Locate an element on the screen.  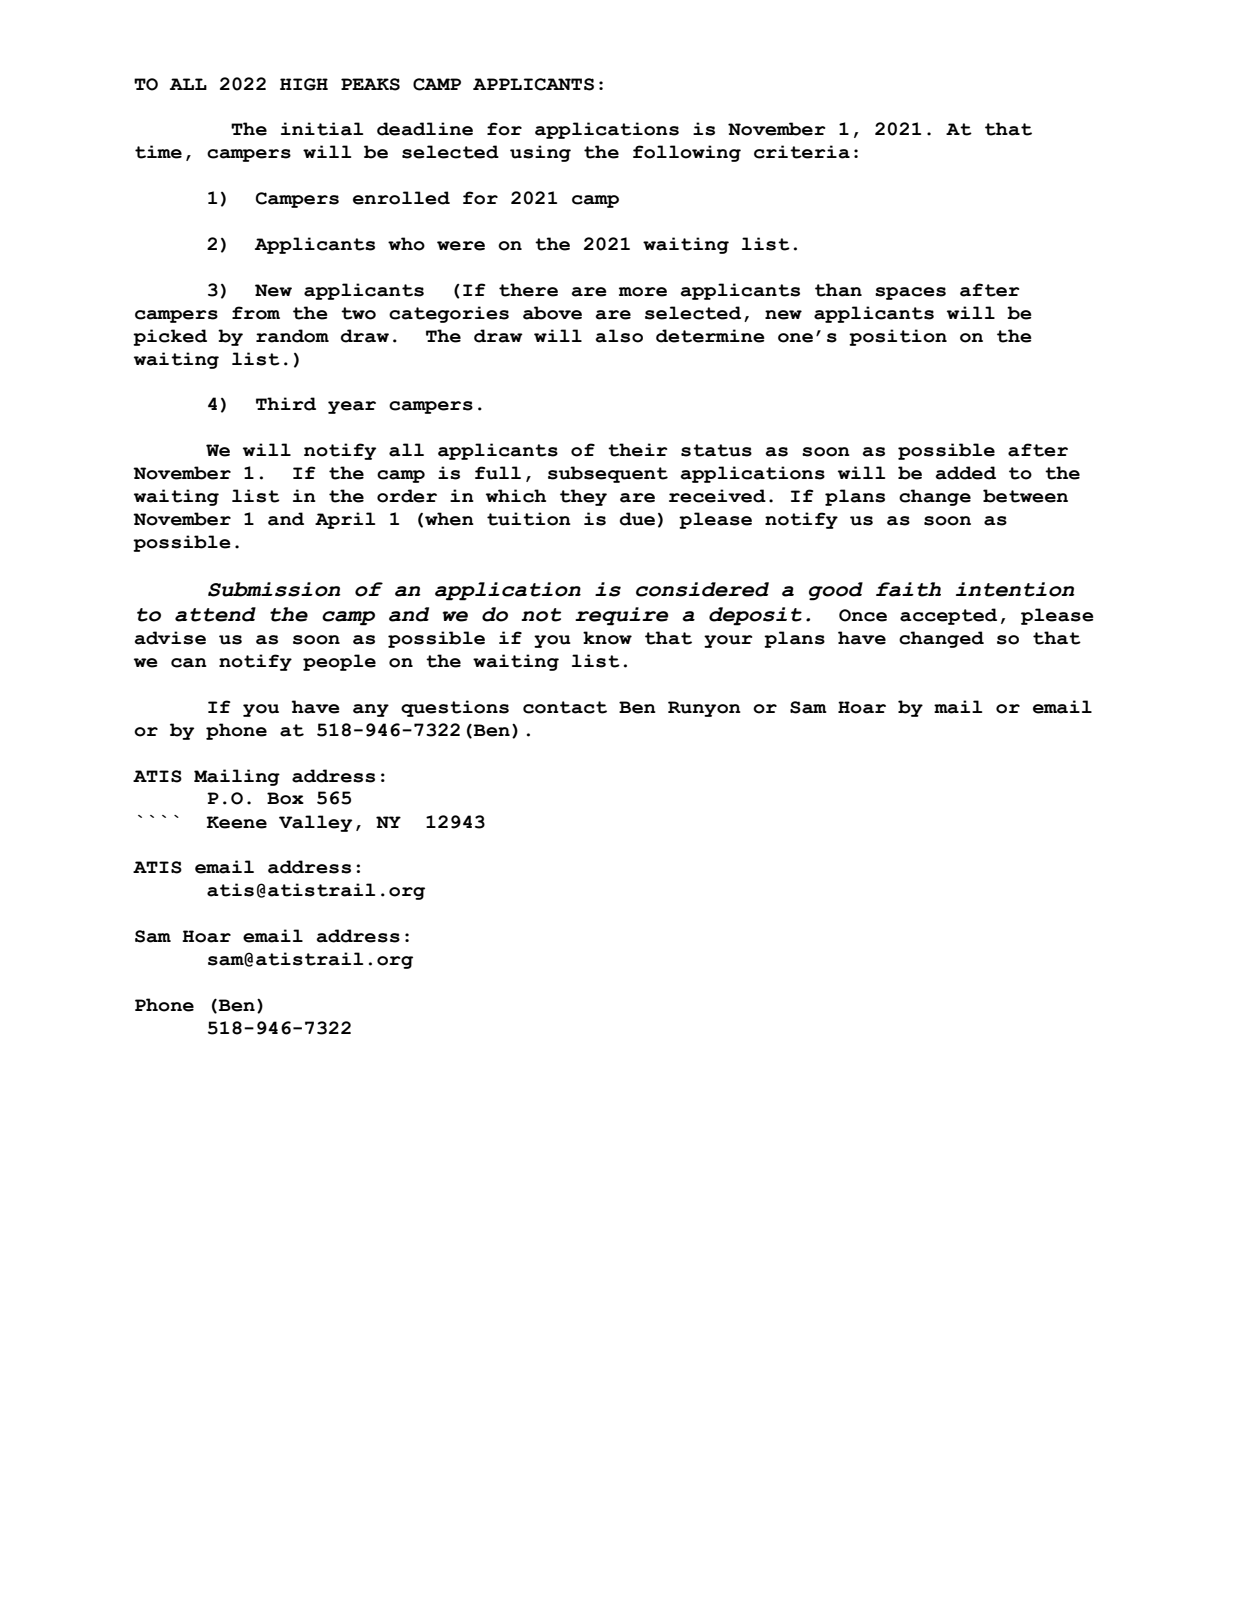
using is located at coordinates (540, 153).
